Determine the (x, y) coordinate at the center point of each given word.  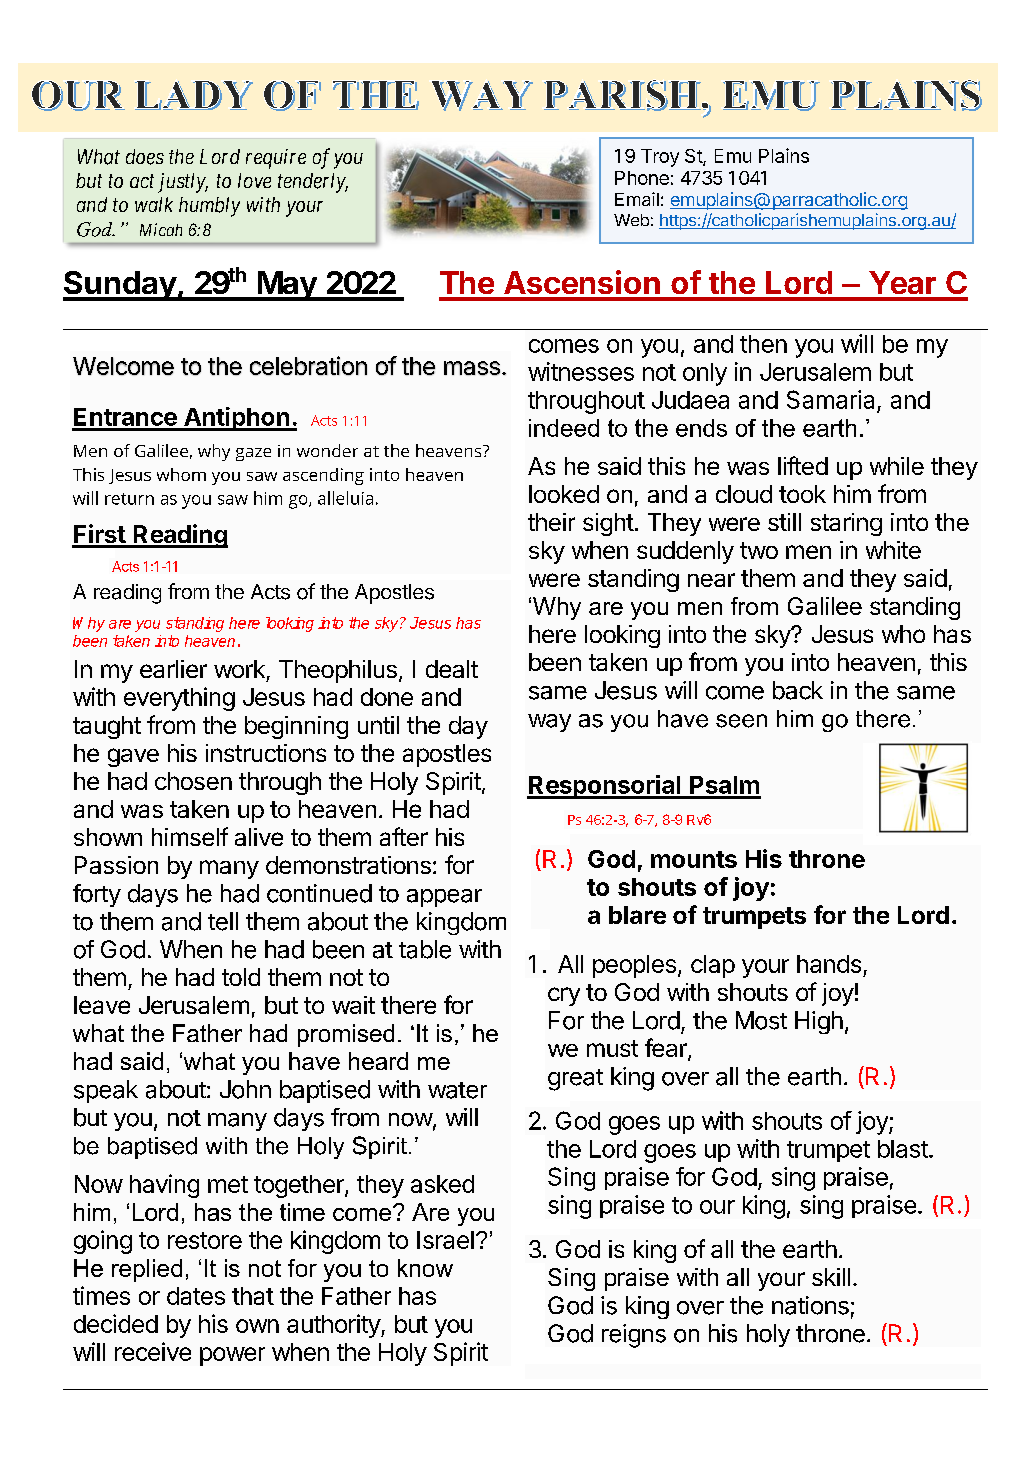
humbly (209, 207)
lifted (803, 465)
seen (741, 721)
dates (196, 1296)
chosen (193, 781)
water (457, 1090)
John (245, 1089)
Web (631, 220)
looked (564, 494)
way (549, 723)
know (425, 1268)
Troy (660, 158)
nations (810, 1305)
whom (181, 474)
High (819, 1022)
